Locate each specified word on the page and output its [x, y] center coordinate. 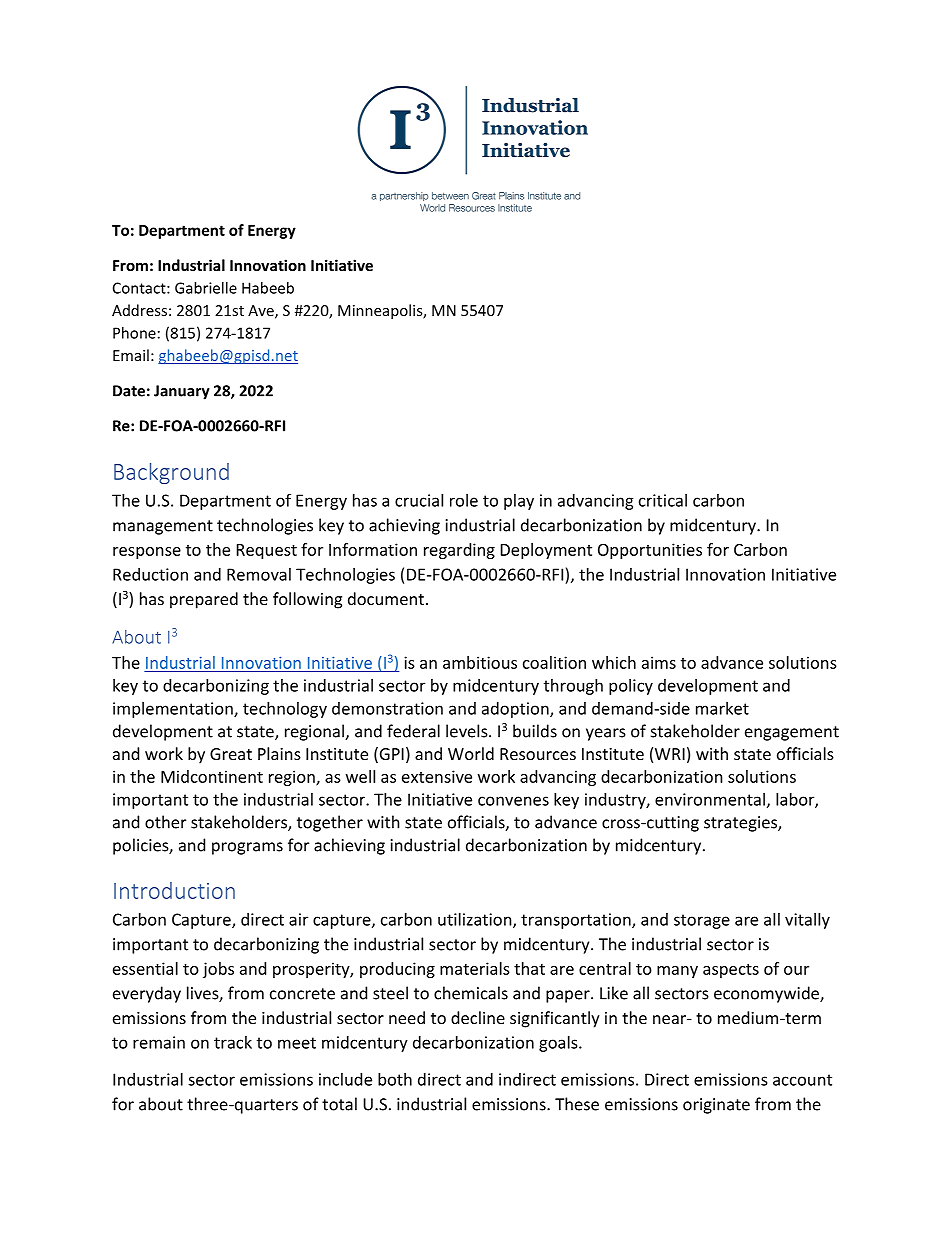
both [395, 1079]
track [233, 1042]
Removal [259, 574]
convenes [513, 801]
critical [663, 500]
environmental [710, 799]
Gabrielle [206, 288]
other [165, 822]
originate [716, 1106]
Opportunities [650, 551]
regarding [459, 551]
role [464, 500]
